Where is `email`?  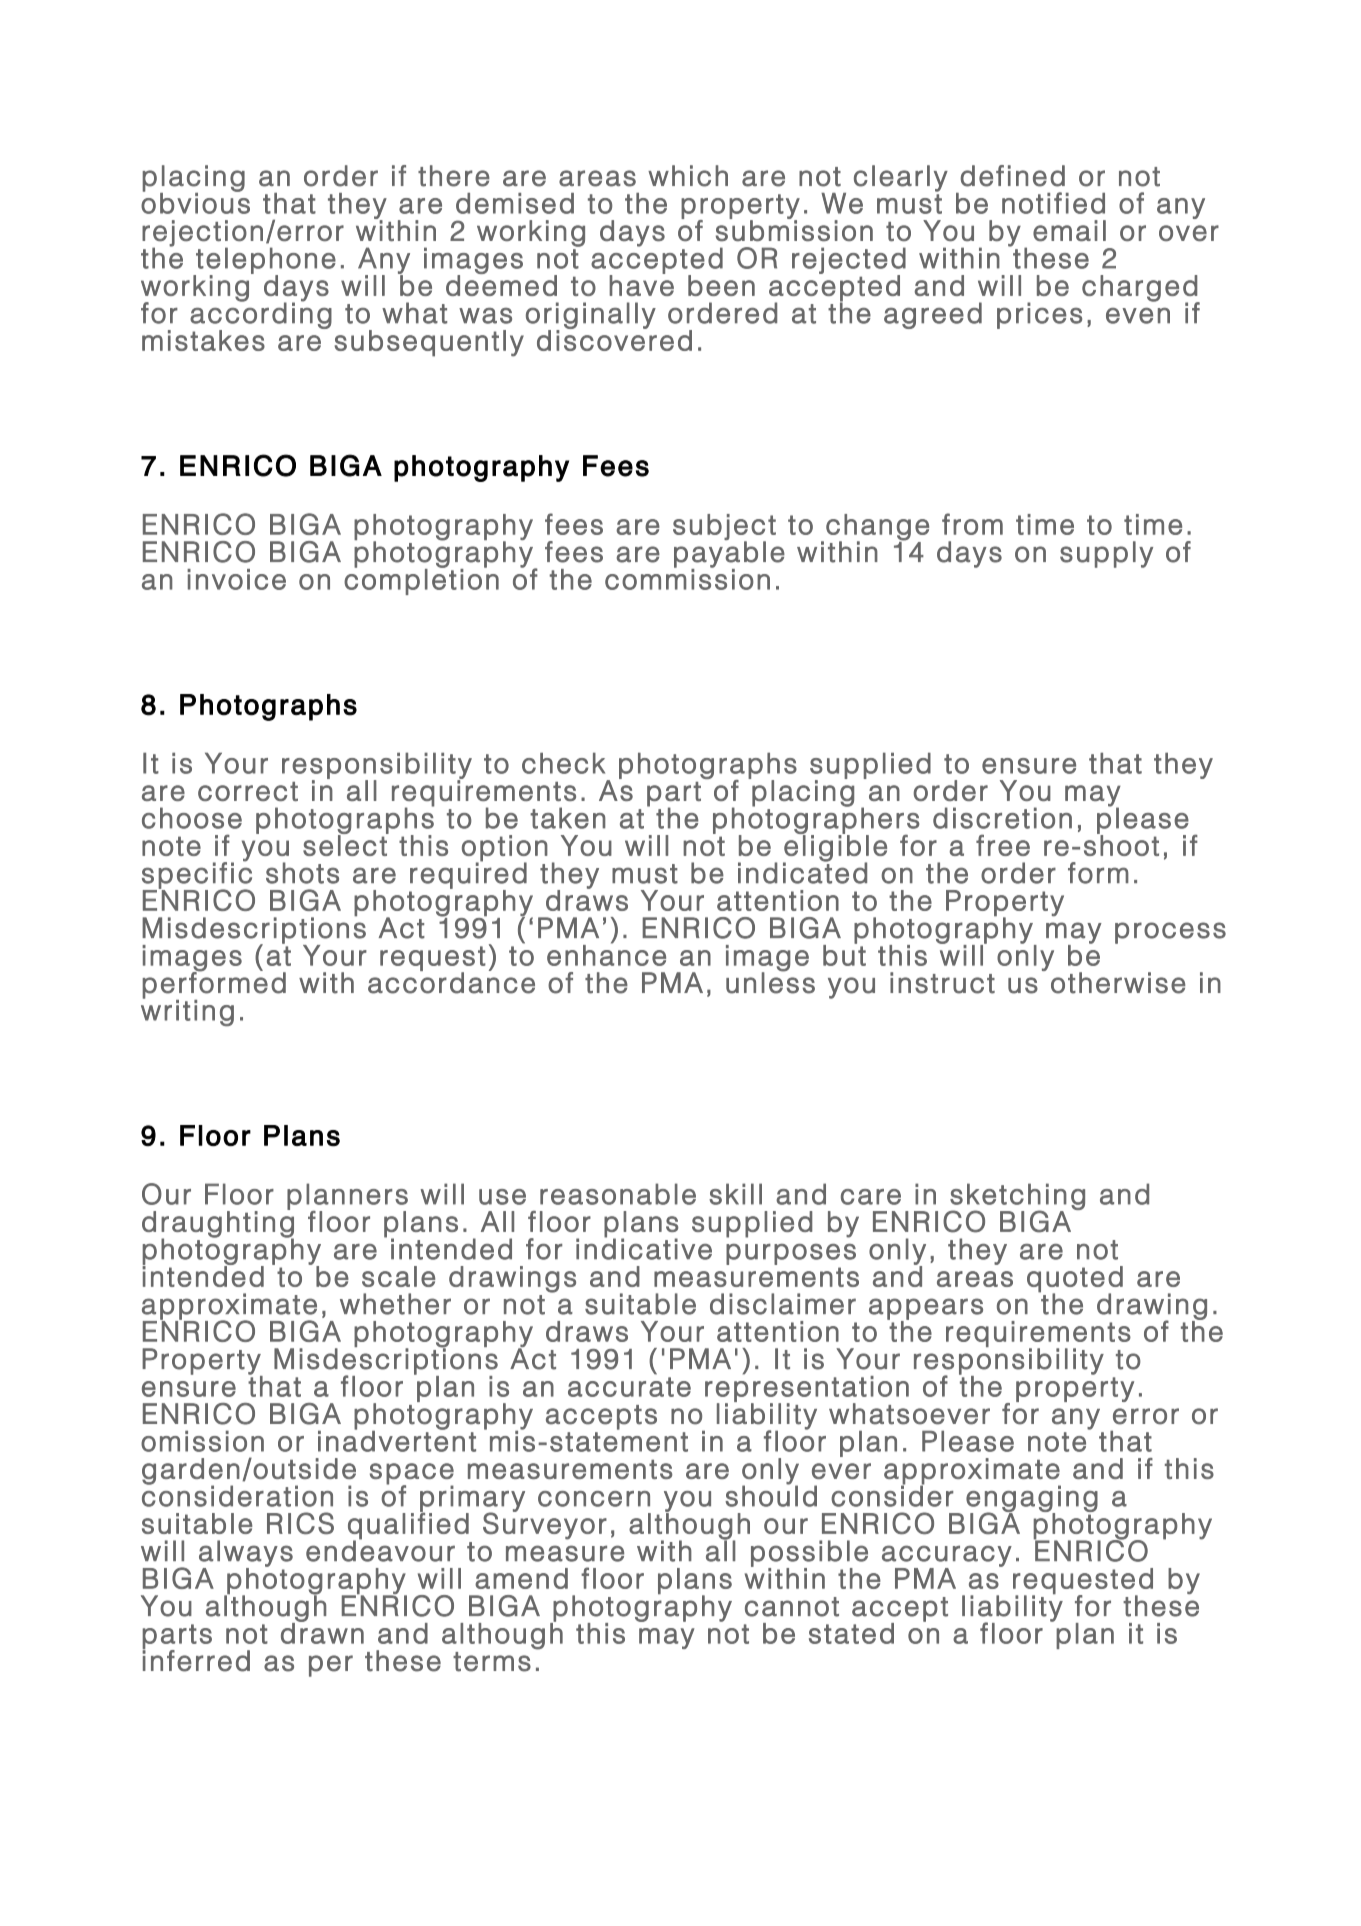
email is located at coordinates (1069, 231).
